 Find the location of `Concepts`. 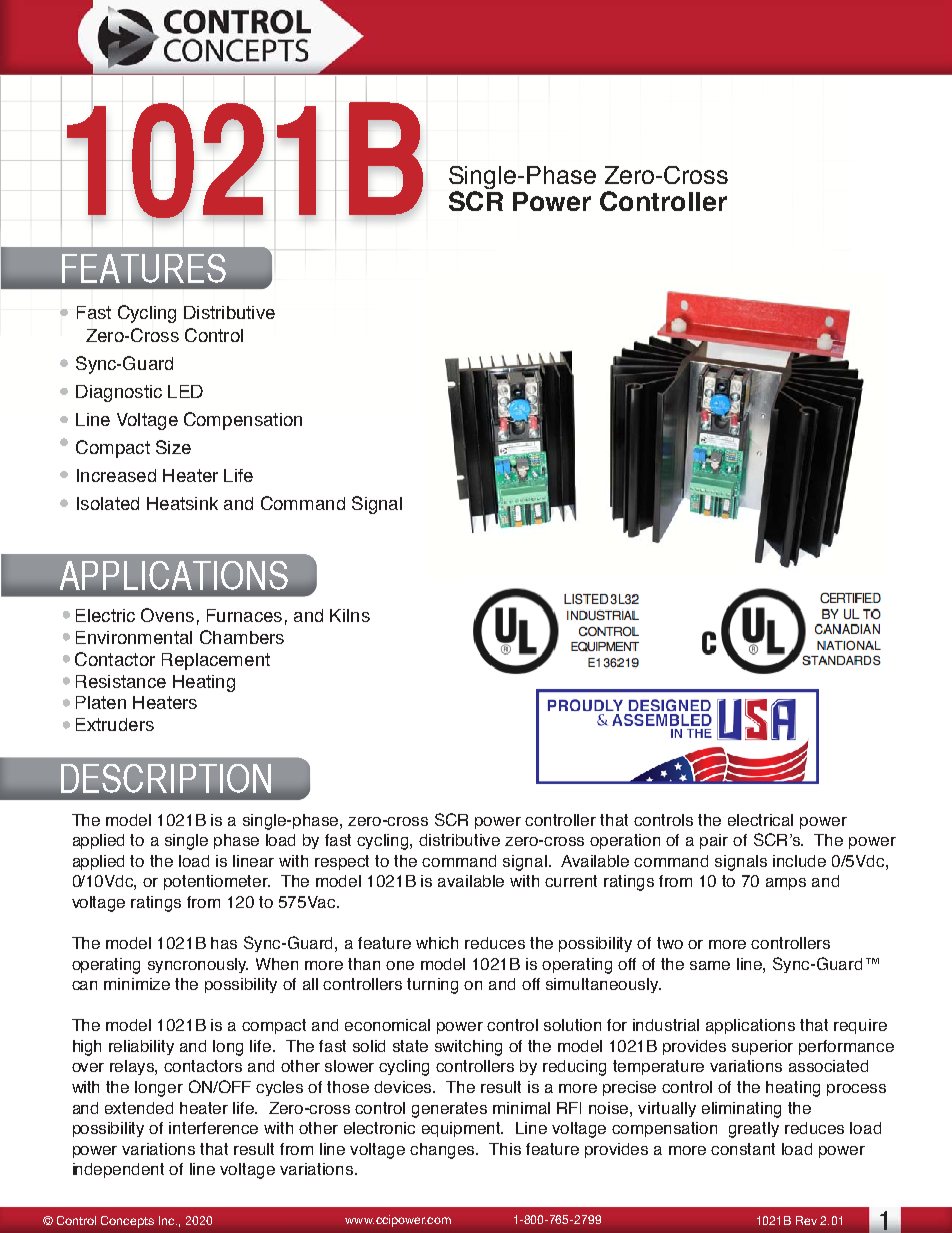

Concepts is located at coordinates (127, 1222).
